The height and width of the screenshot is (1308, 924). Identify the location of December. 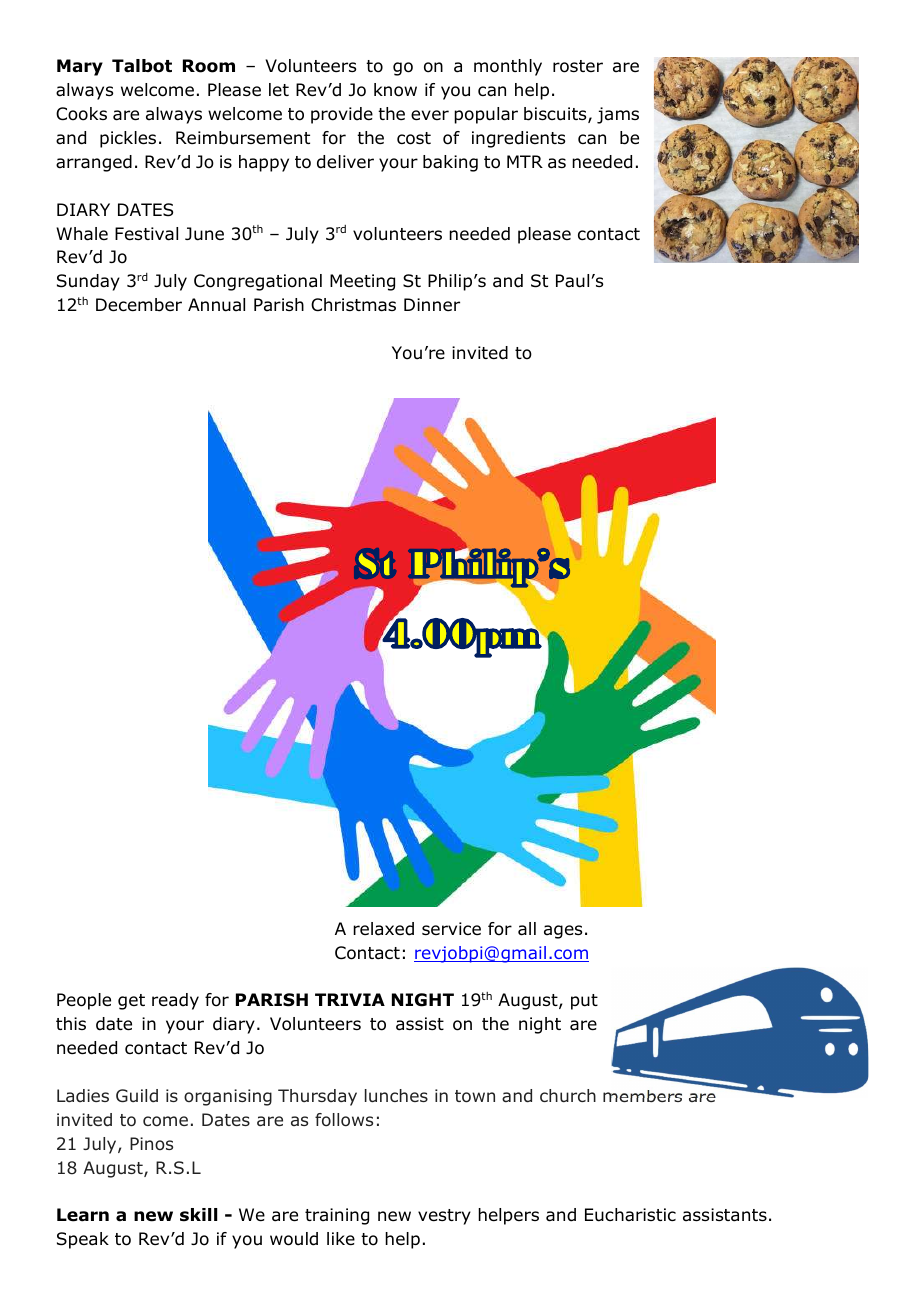
(139, 305).
